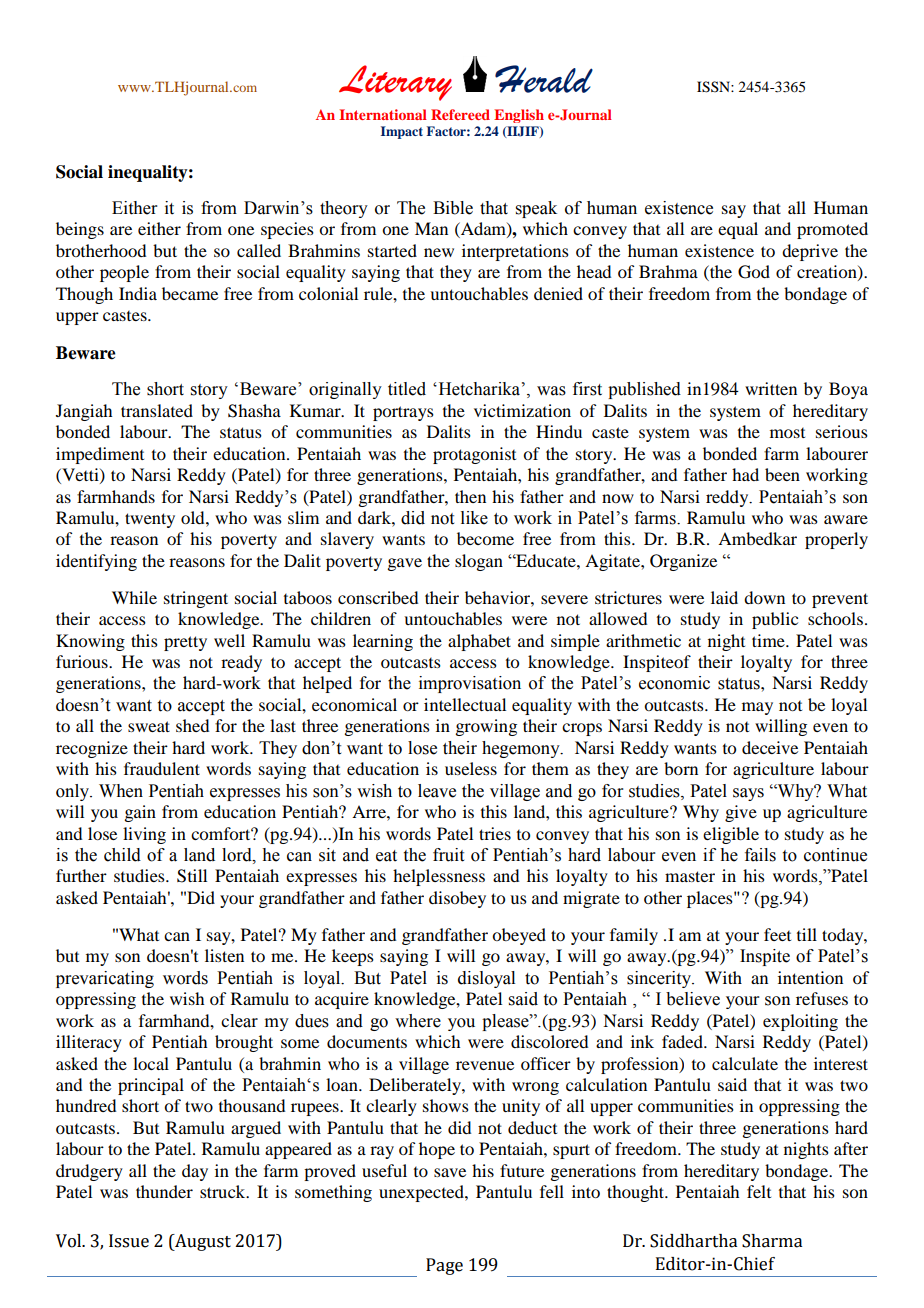  What do you see at coordinates (460, 114) in the screenshot?
I see `Refereed` at bounding box center [460, 114].
